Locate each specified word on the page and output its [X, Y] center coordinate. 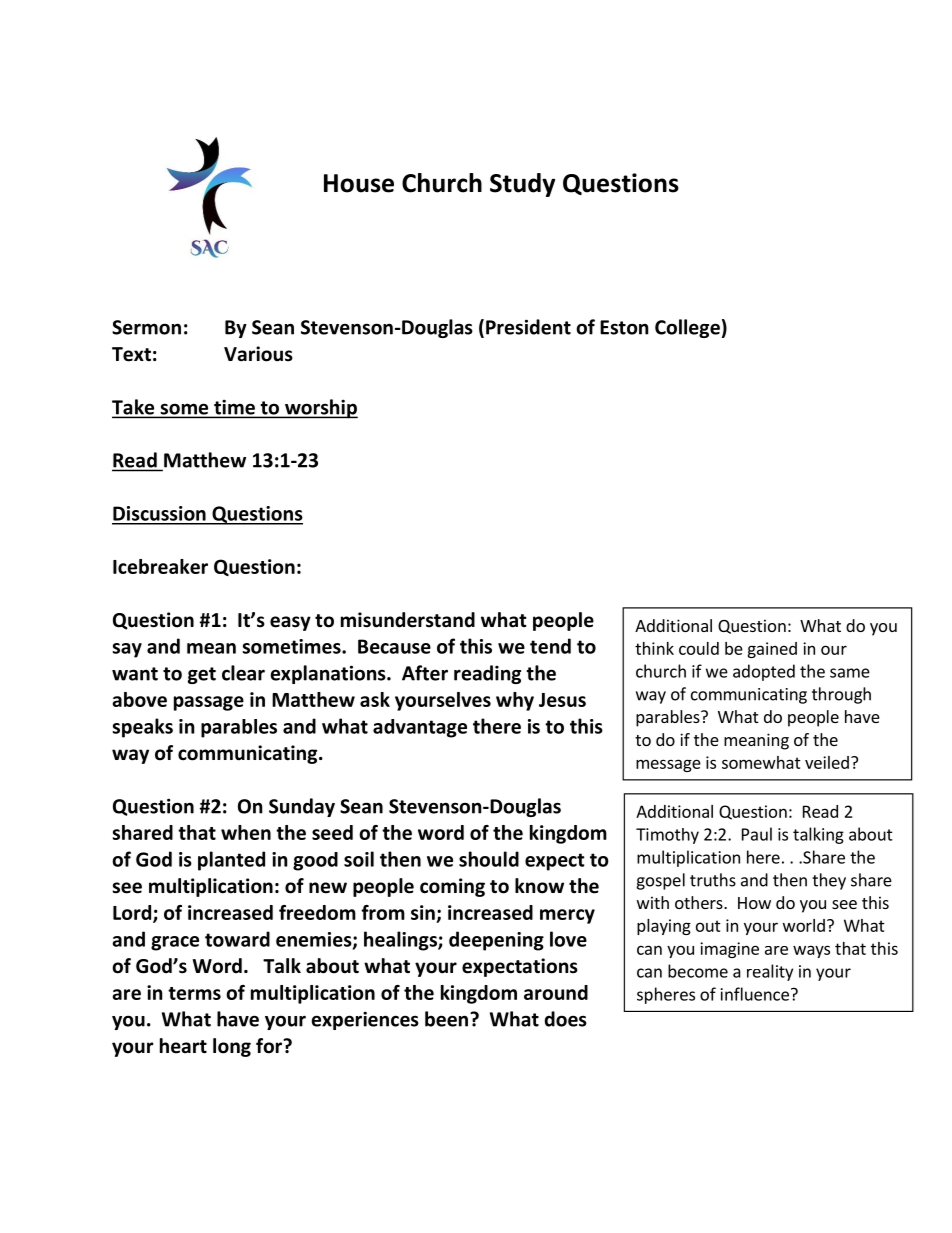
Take [134, 408]
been [446, 1019]
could [699, 648]
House [359, 183]
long [232, 1047]
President [528, 327]
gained [772, 650]
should [489, 859]
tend [550, 646]
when [246, 832]
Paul [757, 834]
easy [290, 623]
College [687, 328]
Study [522, 185]
